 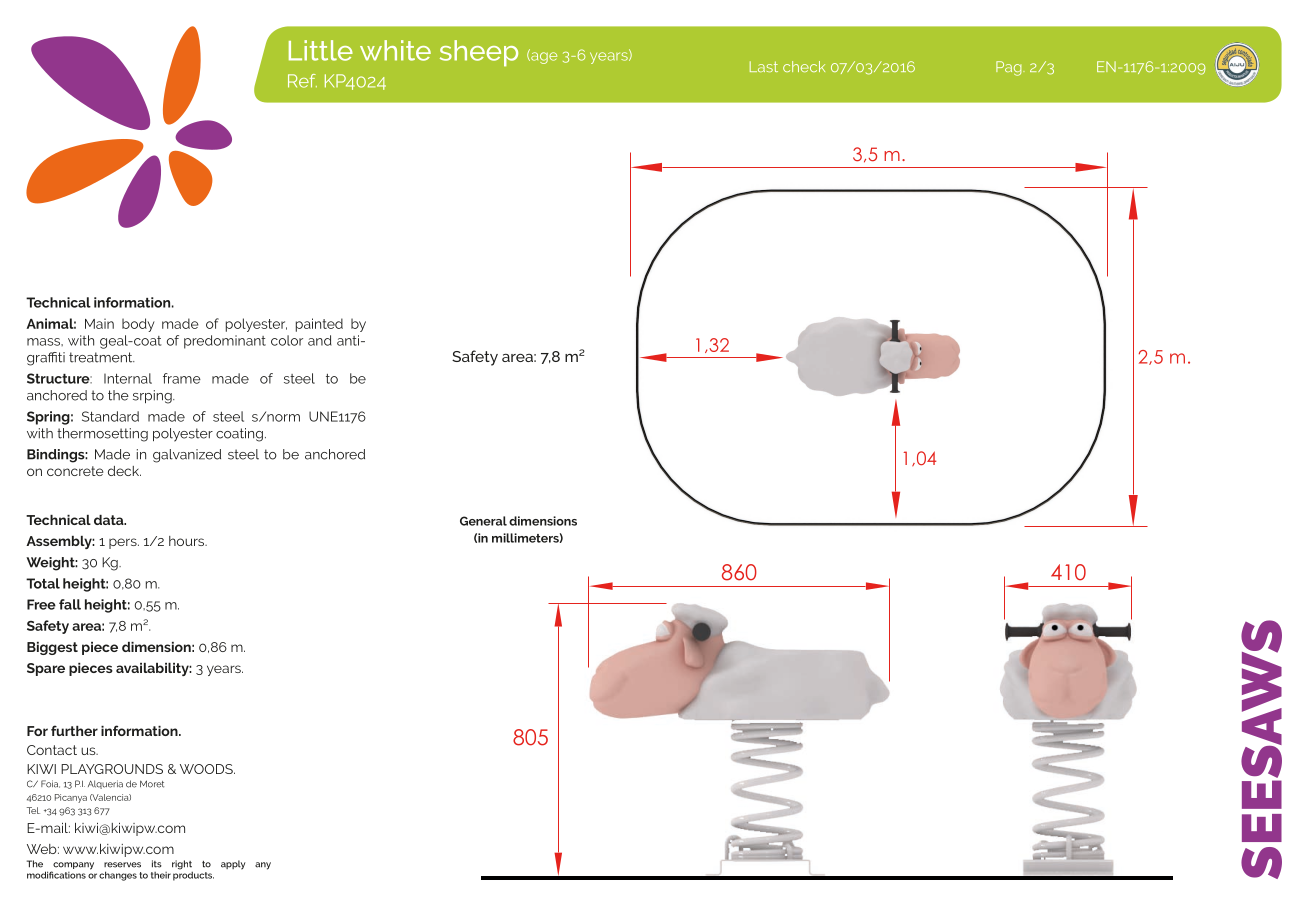 I want to click on General, so click(x=483, y=521).
